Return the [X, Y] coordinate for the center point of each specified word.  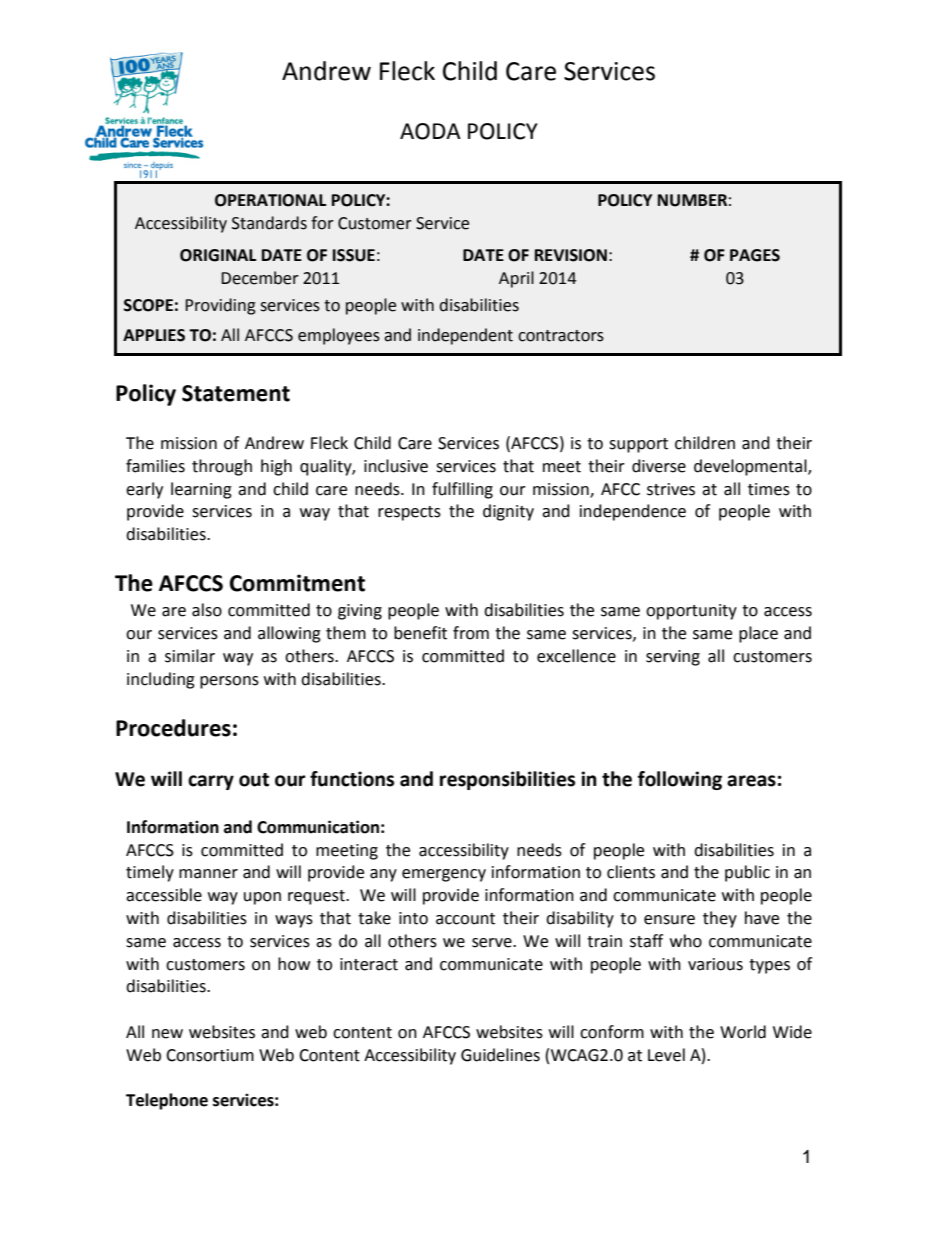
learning [201, 490]
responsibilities [507, 780]
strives [671, 489]
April [516, 279]
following [680, 780]
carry [211, 782]
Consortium [210, 1055]
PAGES [755, 255]
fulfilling [462, 490]
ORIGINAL [218, 255]
